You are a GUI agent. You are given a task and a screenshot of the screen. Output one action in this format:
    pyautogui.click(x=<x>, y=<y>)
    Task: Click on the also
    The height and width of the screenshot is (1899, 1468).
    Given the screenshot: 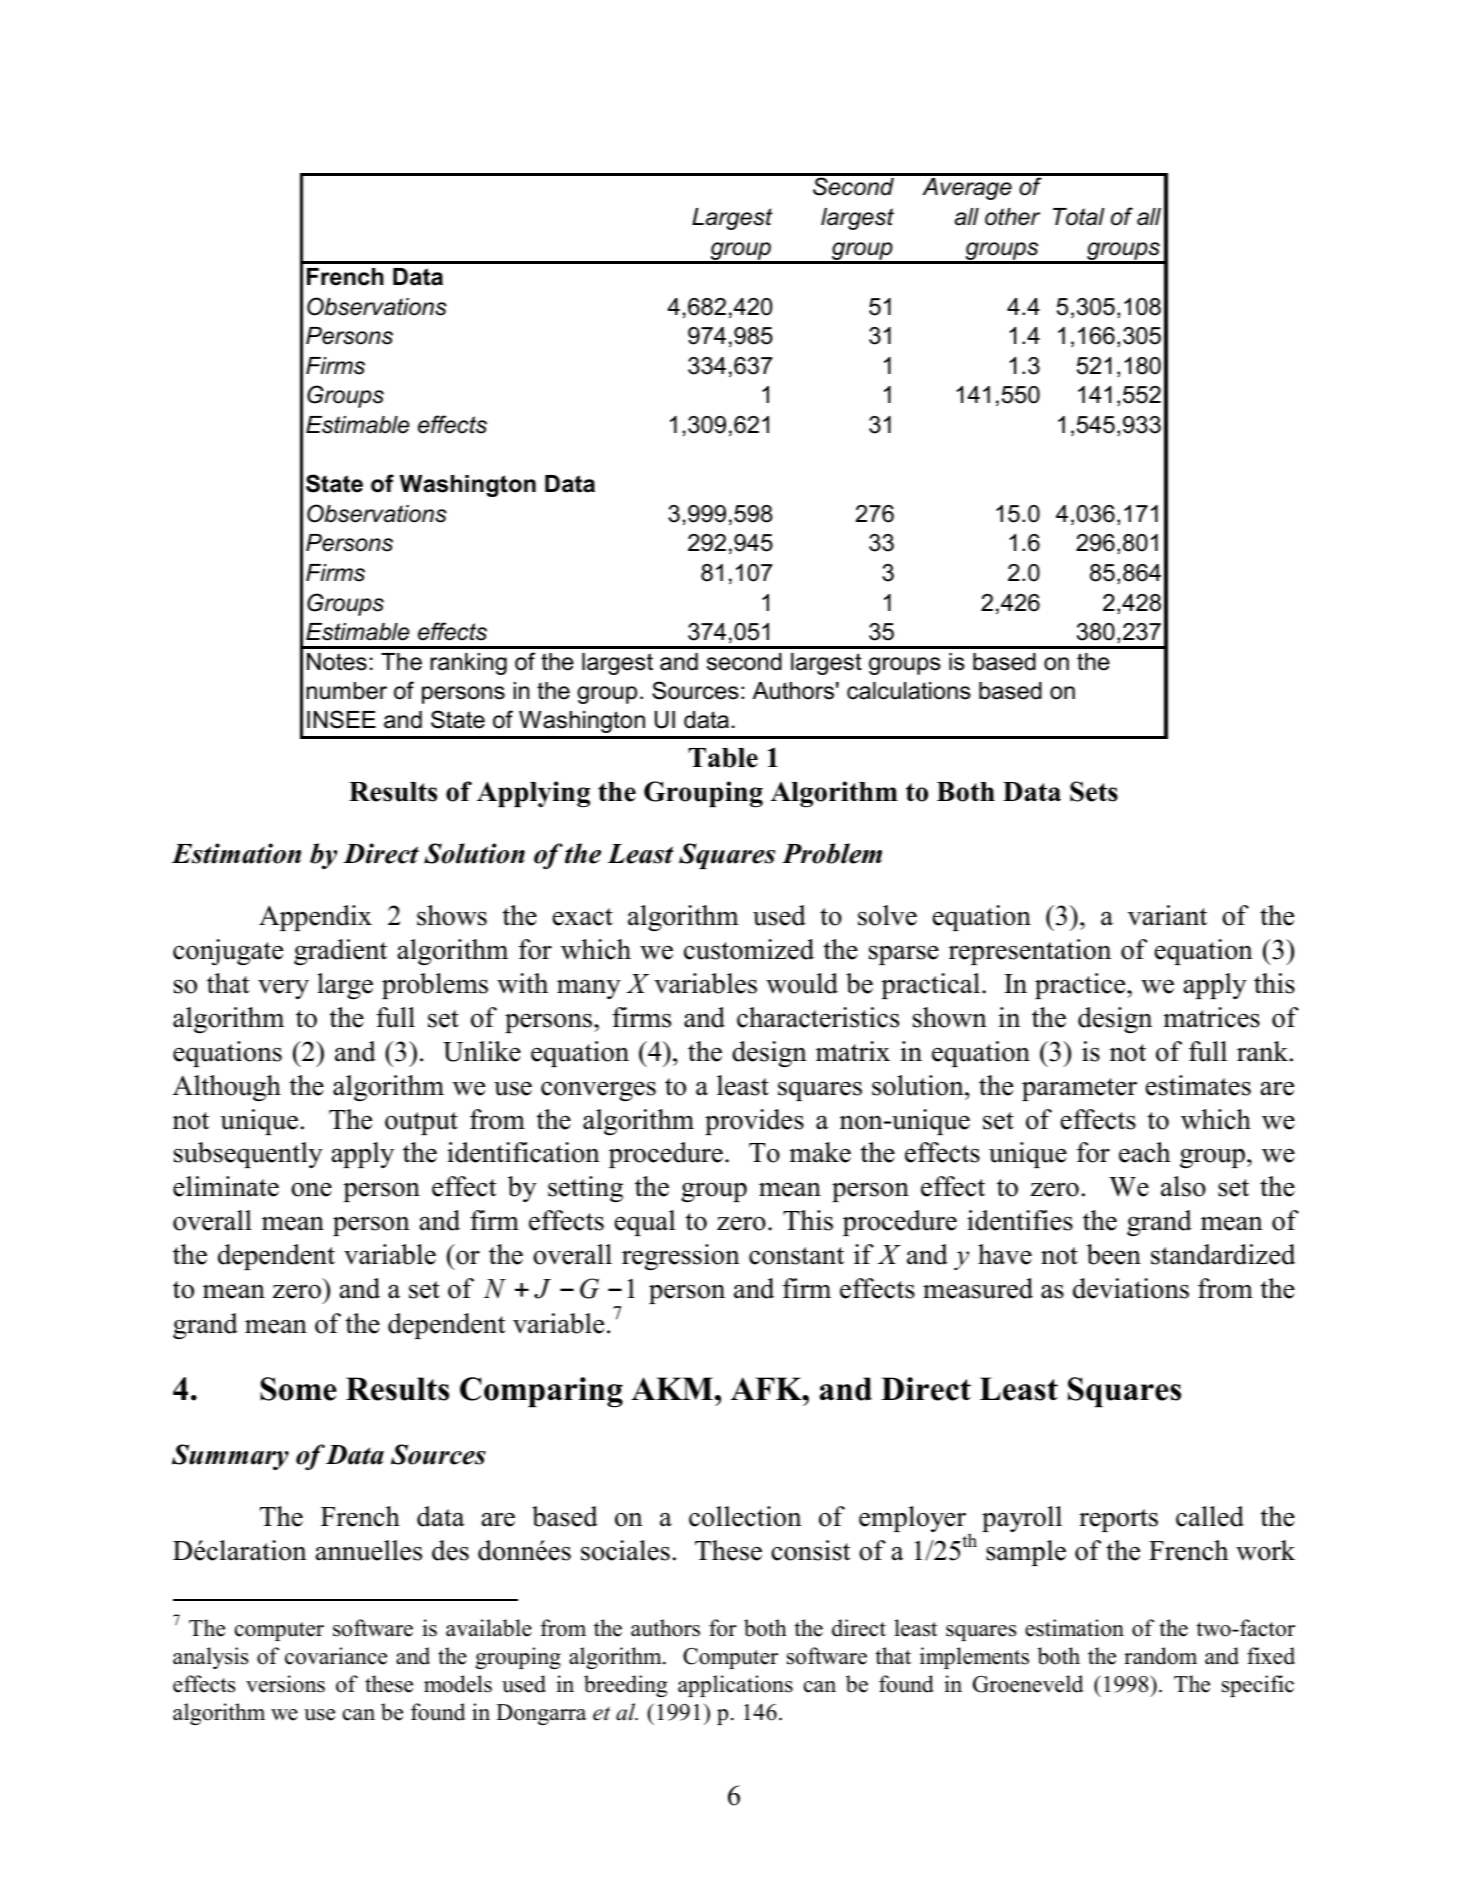 What is the action you would take?
    pyautogui.click(x=1183, y=1186)
